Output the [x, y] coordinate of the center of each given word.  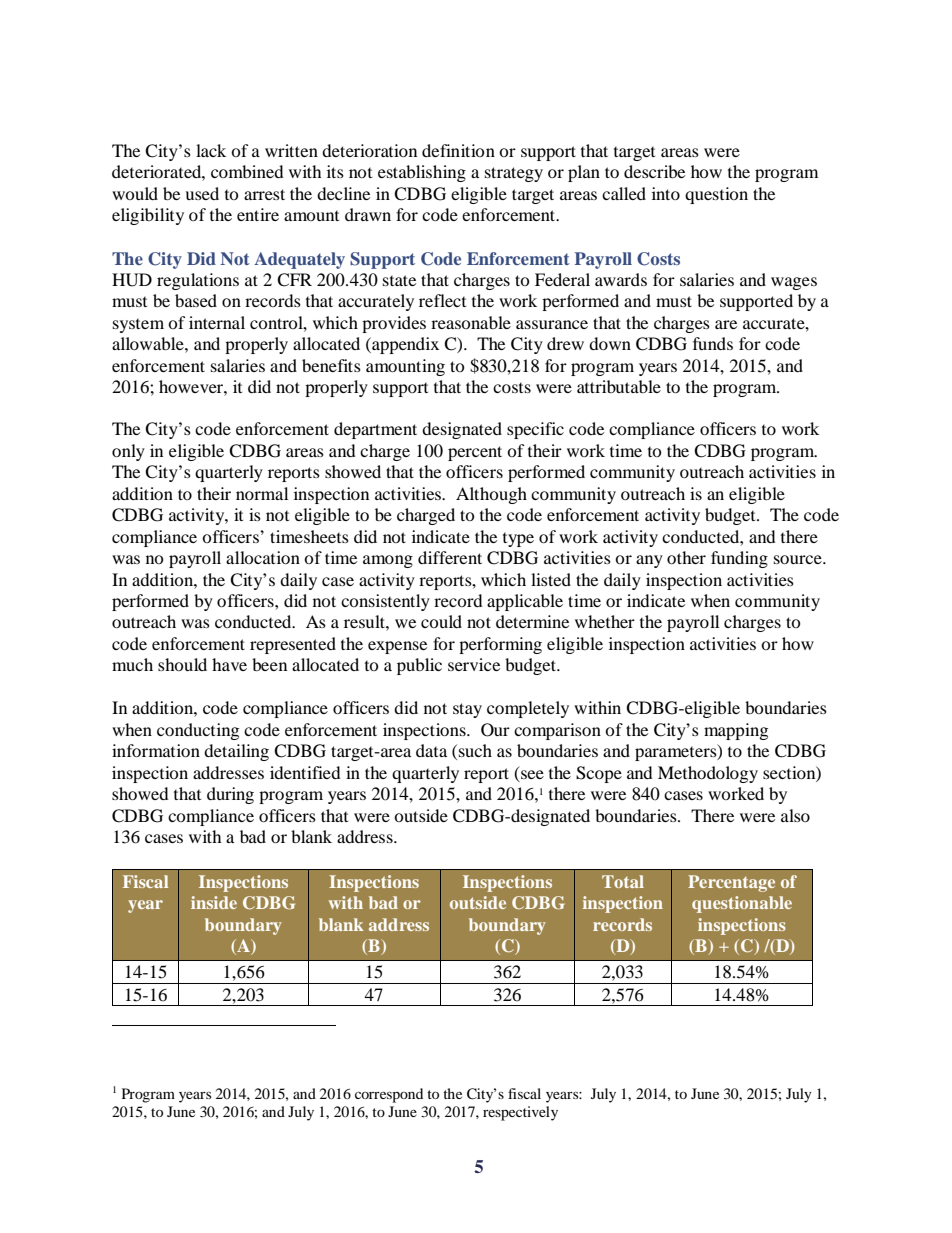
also [795, 815]
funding [739, 559]
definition [458, 150]
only [128, 452]
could [441, 621]
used [202, 193]
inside [214, 902]
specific [535, 430]
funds [713, 343]
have [229, 664]
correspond [389, 1095]
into [666, 193]
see [531, 776]
